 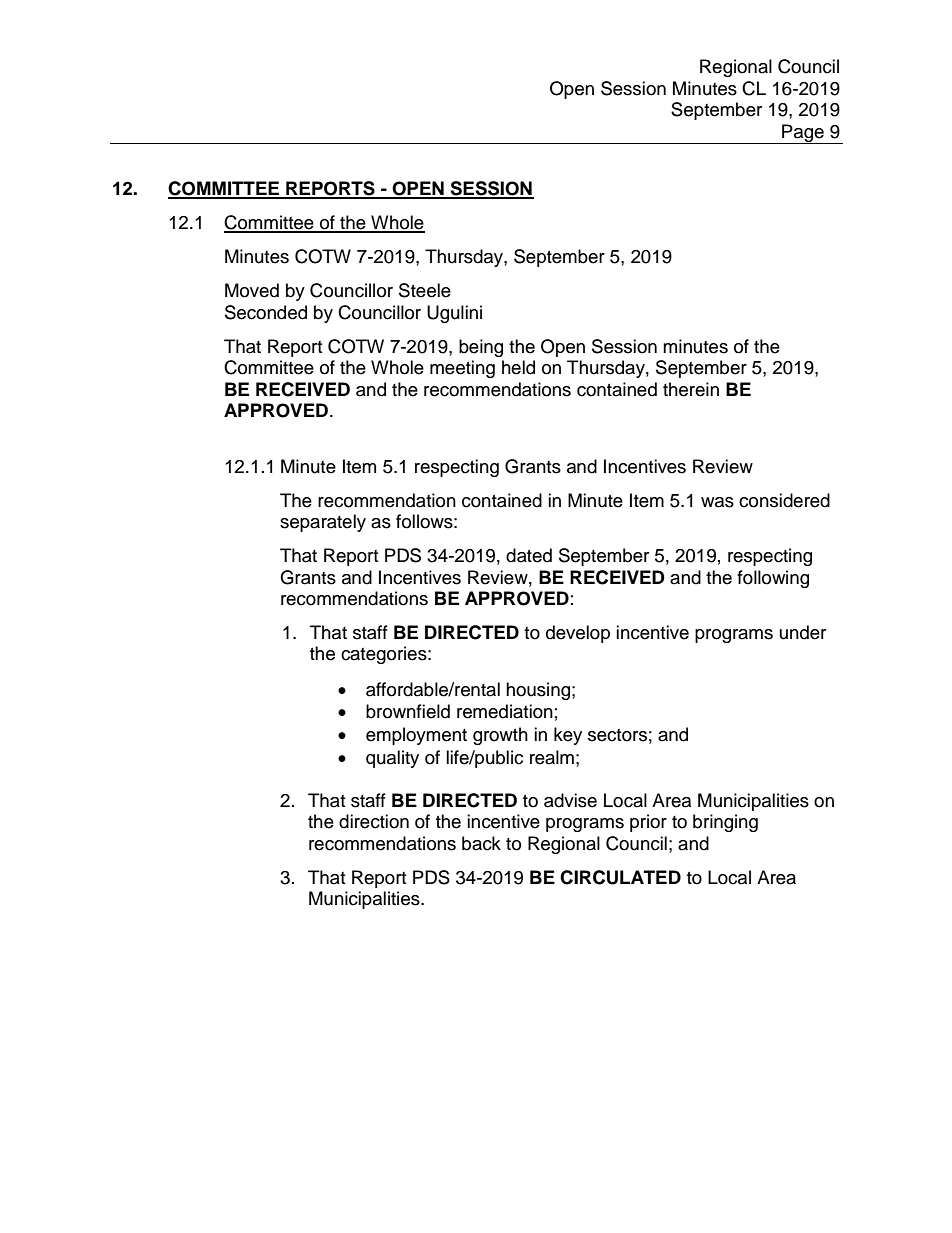 What do you see at coordinates (392, 759) in the screenshot?
I see `quality` at bounding box center [392, 759].
